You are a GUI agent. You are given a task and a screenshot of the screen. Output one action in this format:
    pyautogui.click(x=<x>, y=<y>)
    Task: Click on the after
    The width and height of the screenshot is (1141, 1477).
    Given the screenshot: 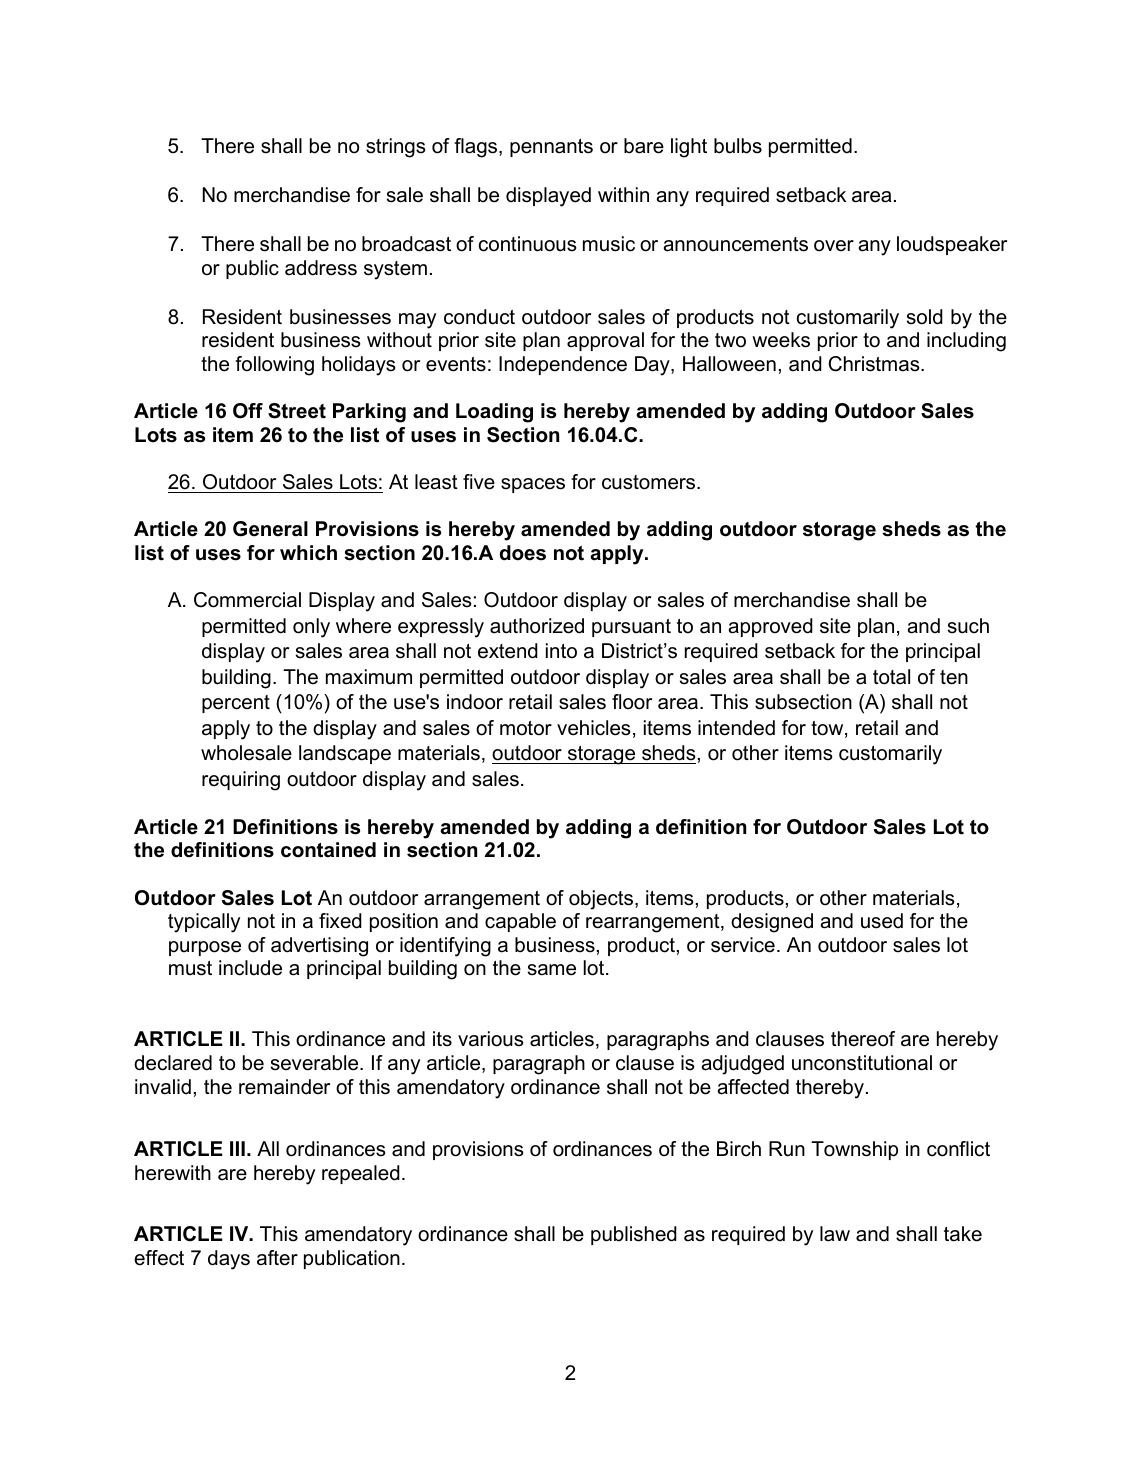 What is the action you would take?
    pyautogui.click(x=277, y=1258)
